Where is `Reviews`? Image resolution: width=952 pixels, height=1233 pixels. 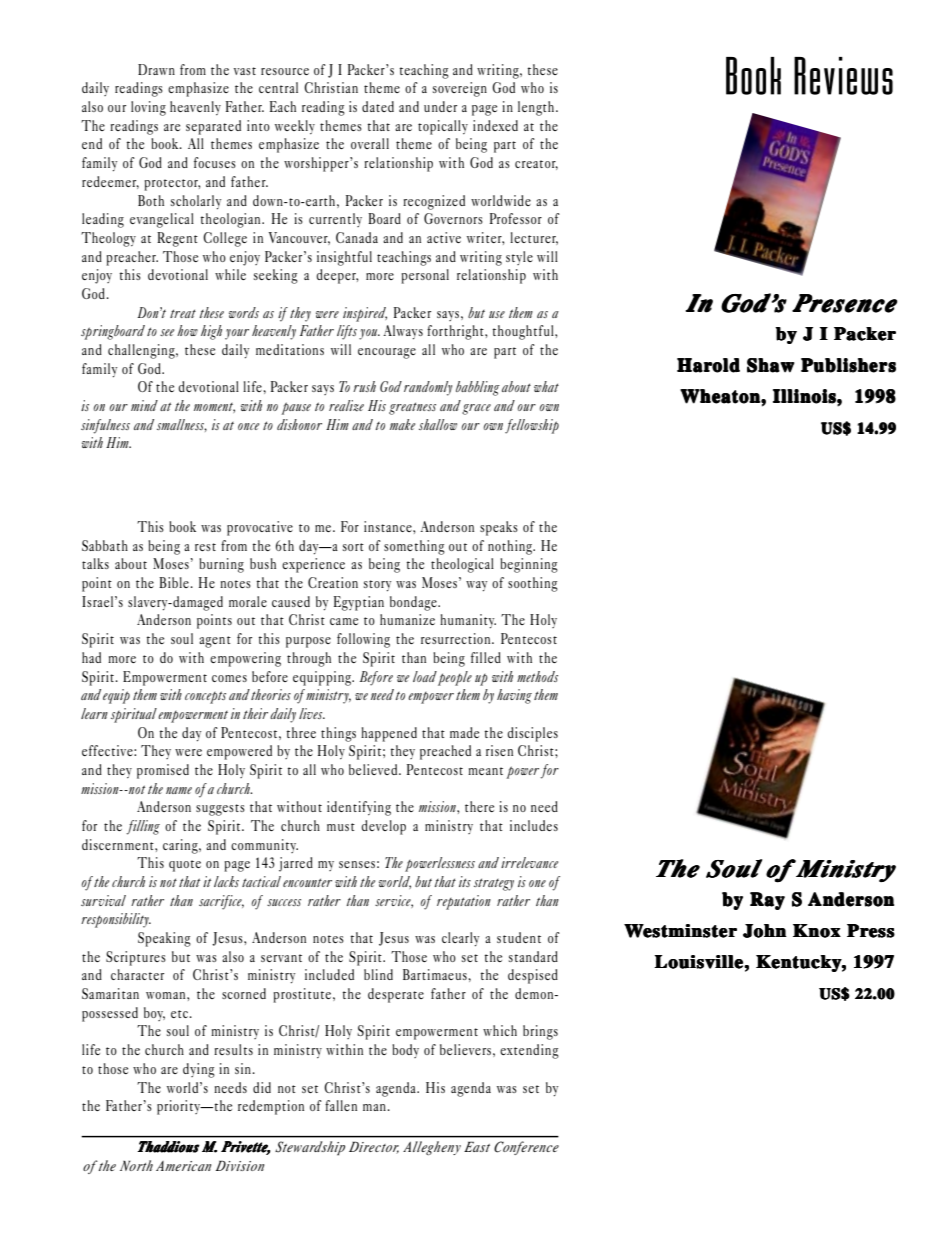 Reviews is located at coordinates (843, 76).
